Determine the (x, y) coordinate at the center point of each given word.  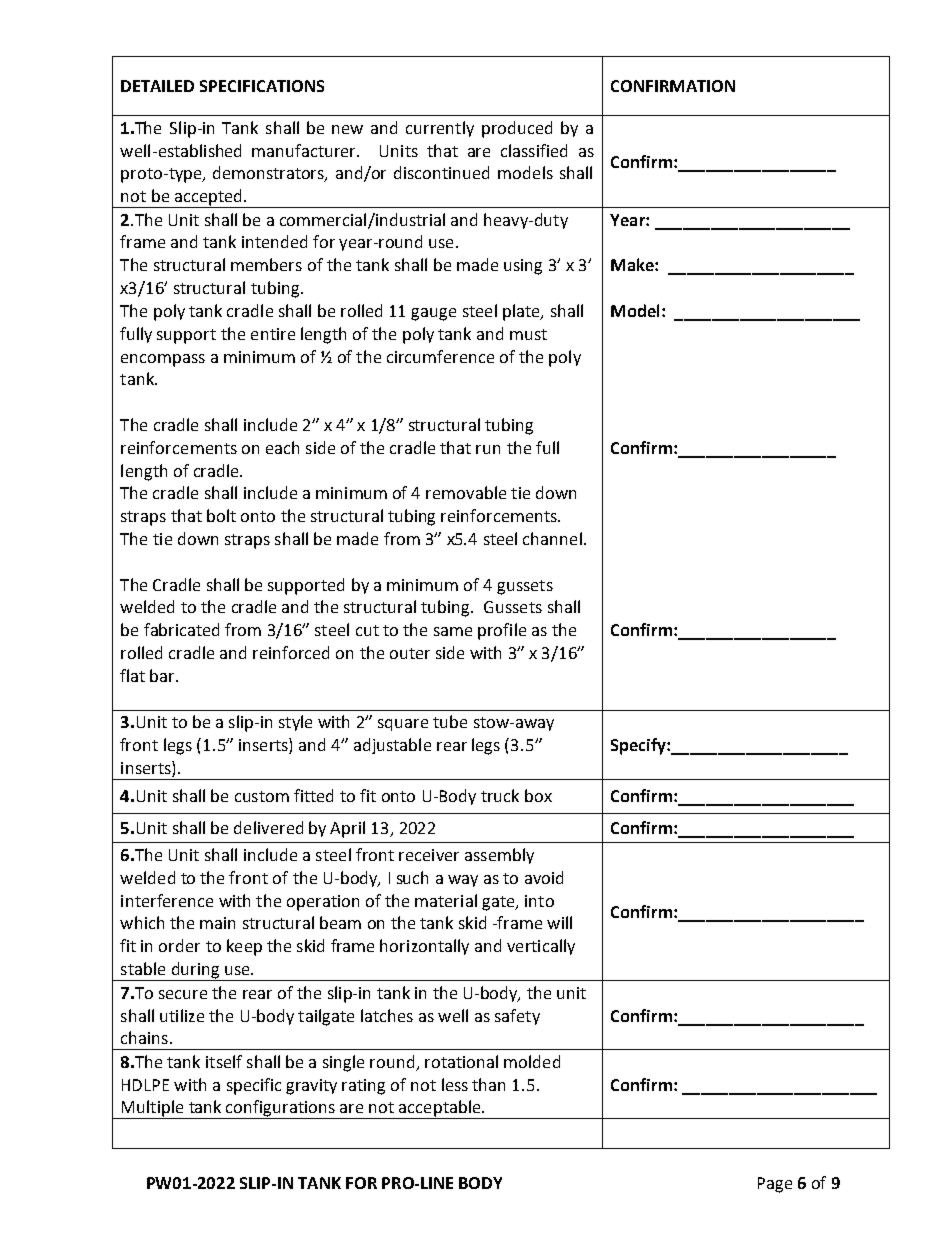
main (217, 923)
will (559, 922)
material (446, 900)
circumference (440, 356)
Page (775, 1185)
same (453, 631)
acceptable (440, 1109)
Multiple (152, 1109)
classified (534, 150)
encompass (163, 360)
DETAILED (157, 86)
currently (440, 129)
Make (633, 264)
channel (552, 538)
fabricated (181, 629)
